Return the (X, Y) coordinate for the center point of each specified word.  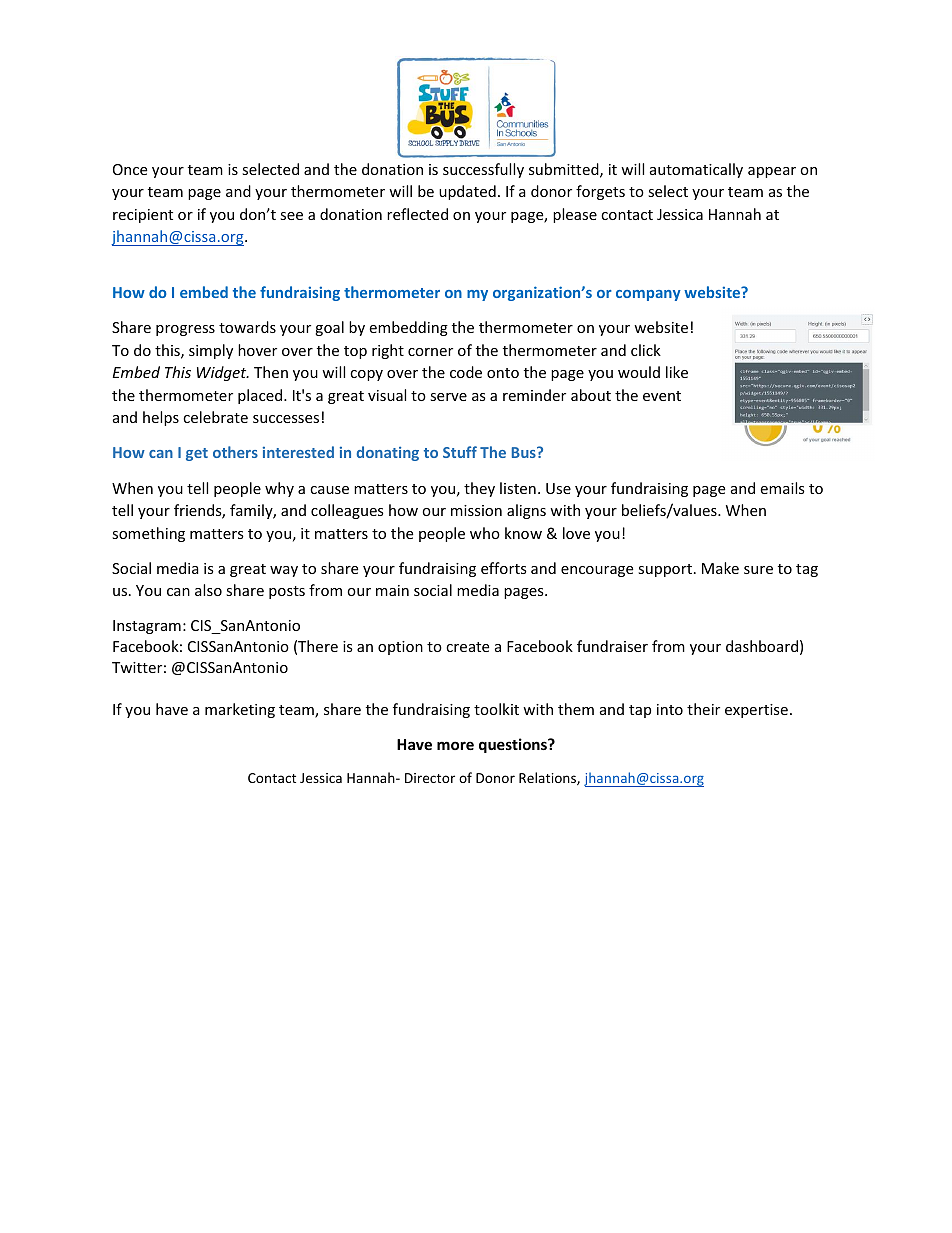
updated (467, 192)
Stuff (460, 452)
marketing (240, 710)
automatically (696, 170)
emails (782, 488)
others (235, 452)
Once (130, 169)
